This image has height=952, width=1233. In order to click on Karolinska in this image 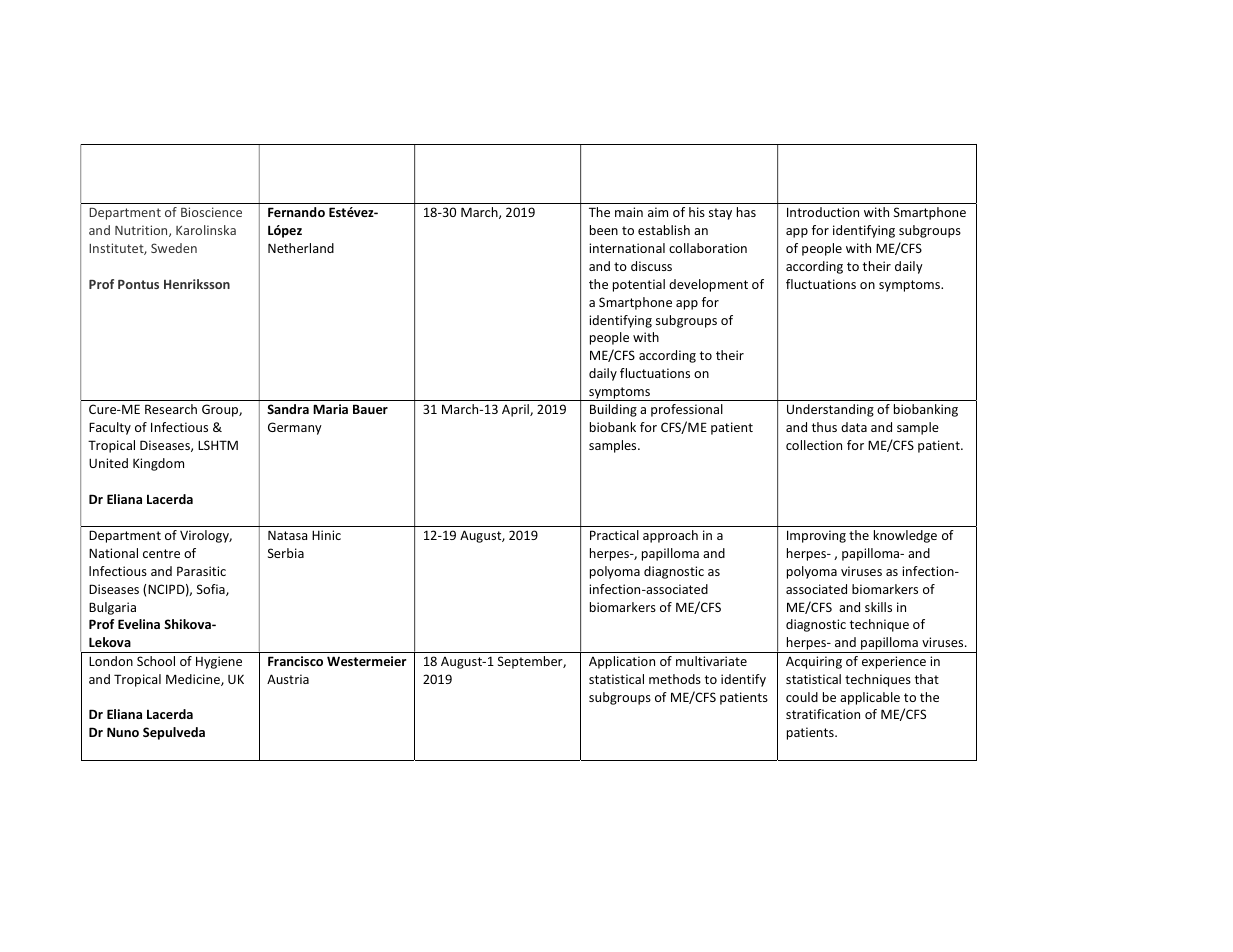, I will do `click(206, 230)`.
